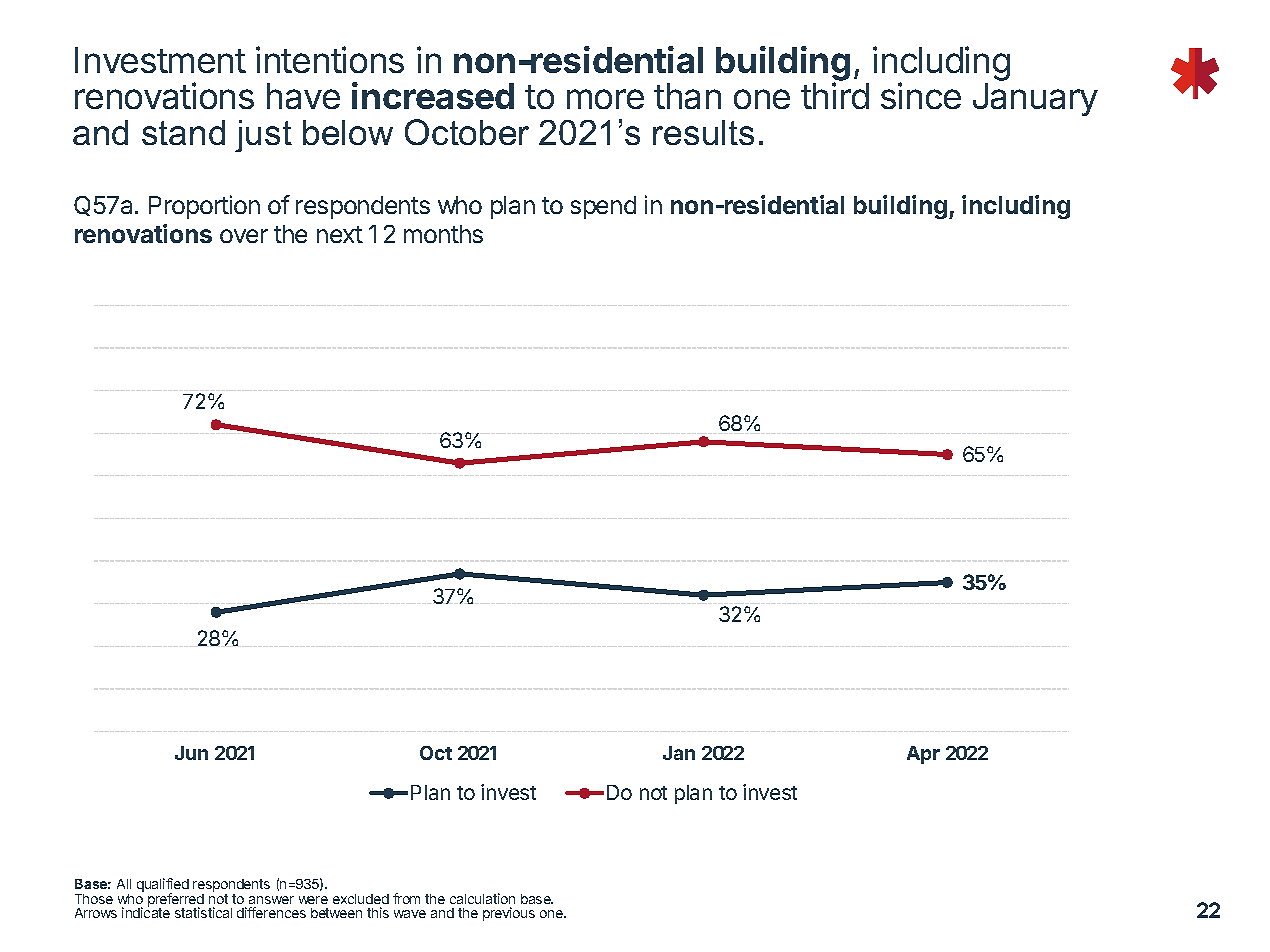  What do you see at coordinates (176, 901) in the screenshot?
I see `preferred` at bounding box center [176, 901].
